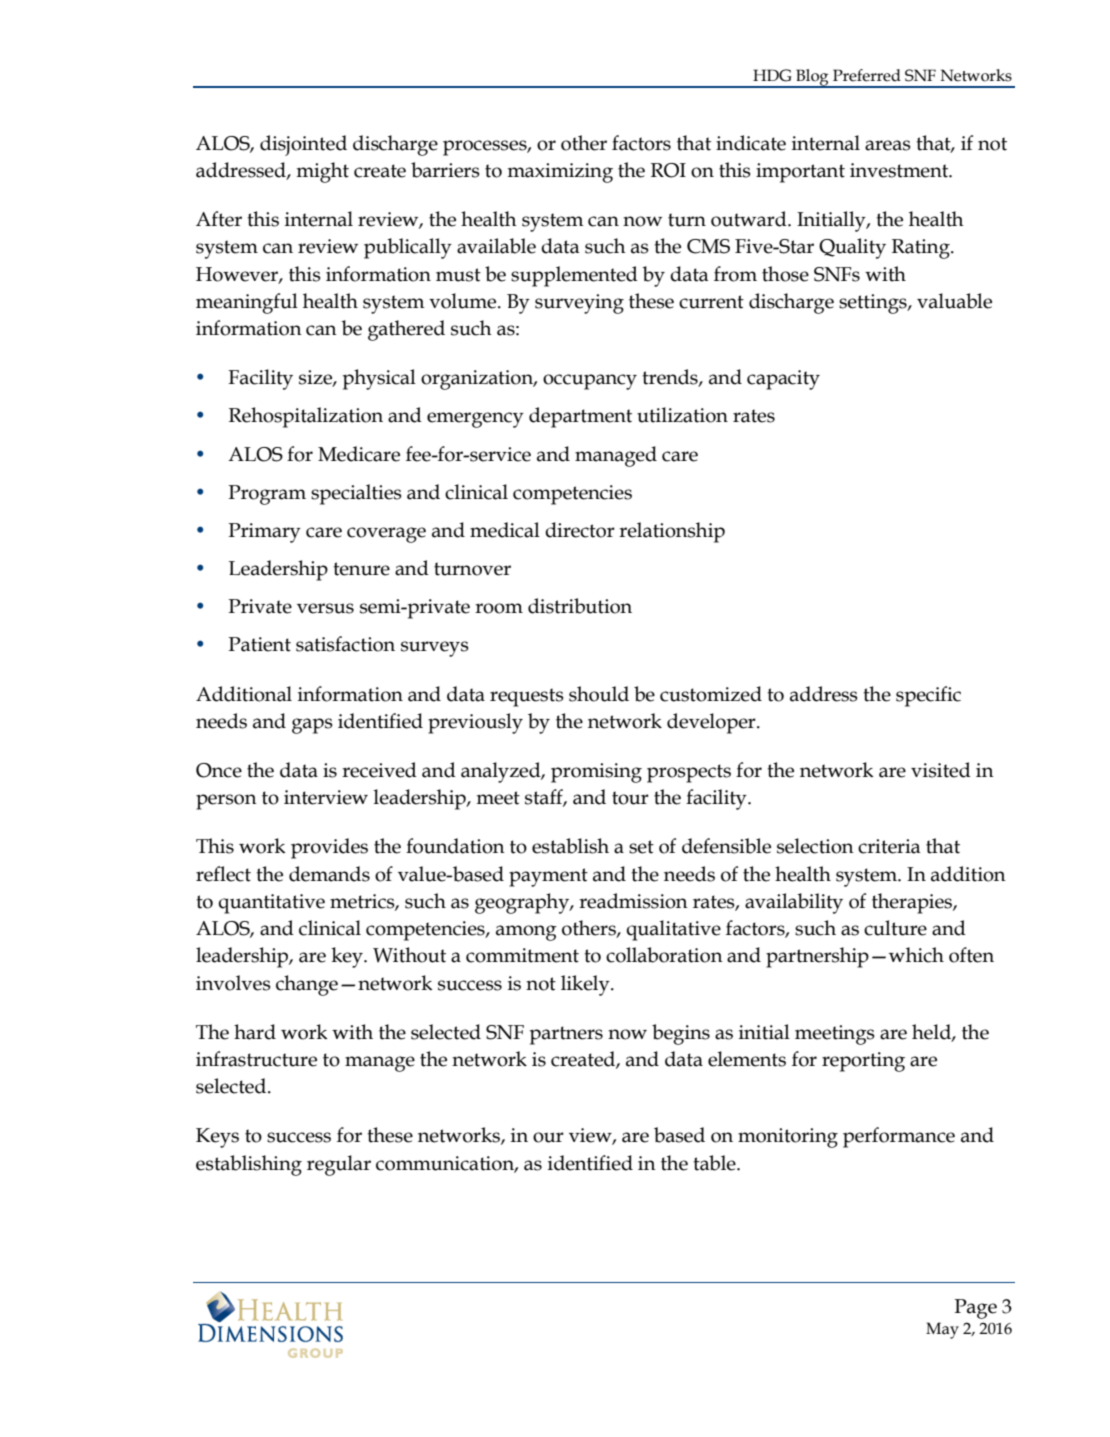 This page has width=1110, height=1437. What do you see at coordinates (548, 877) in the page?
I see `payment` at bounding box center [548, 877].
